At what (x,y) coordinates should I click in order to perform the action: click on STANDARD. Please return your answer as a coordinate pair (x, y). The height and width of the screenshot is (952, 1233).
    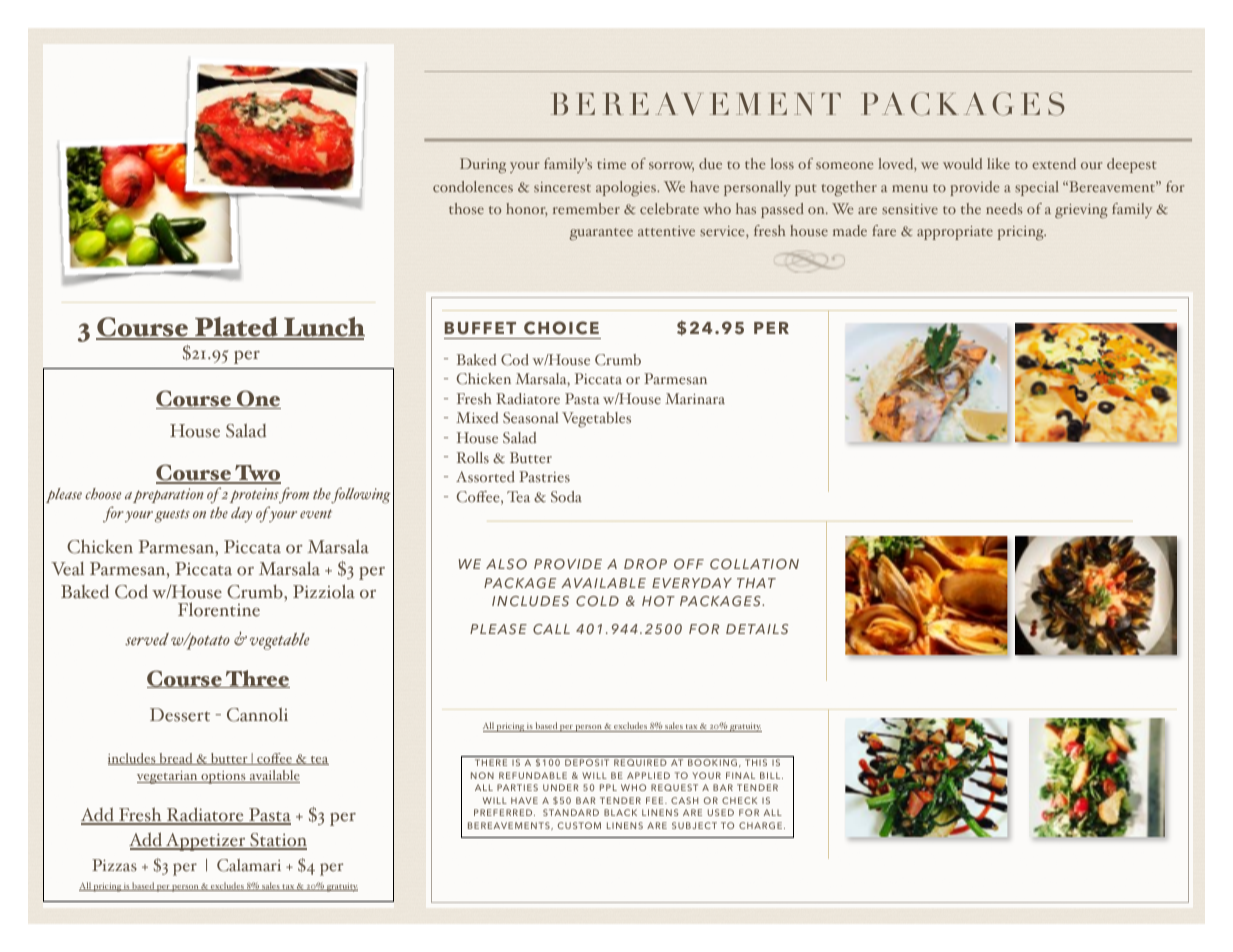
    Looking at the image, I should click on (571, 812).
